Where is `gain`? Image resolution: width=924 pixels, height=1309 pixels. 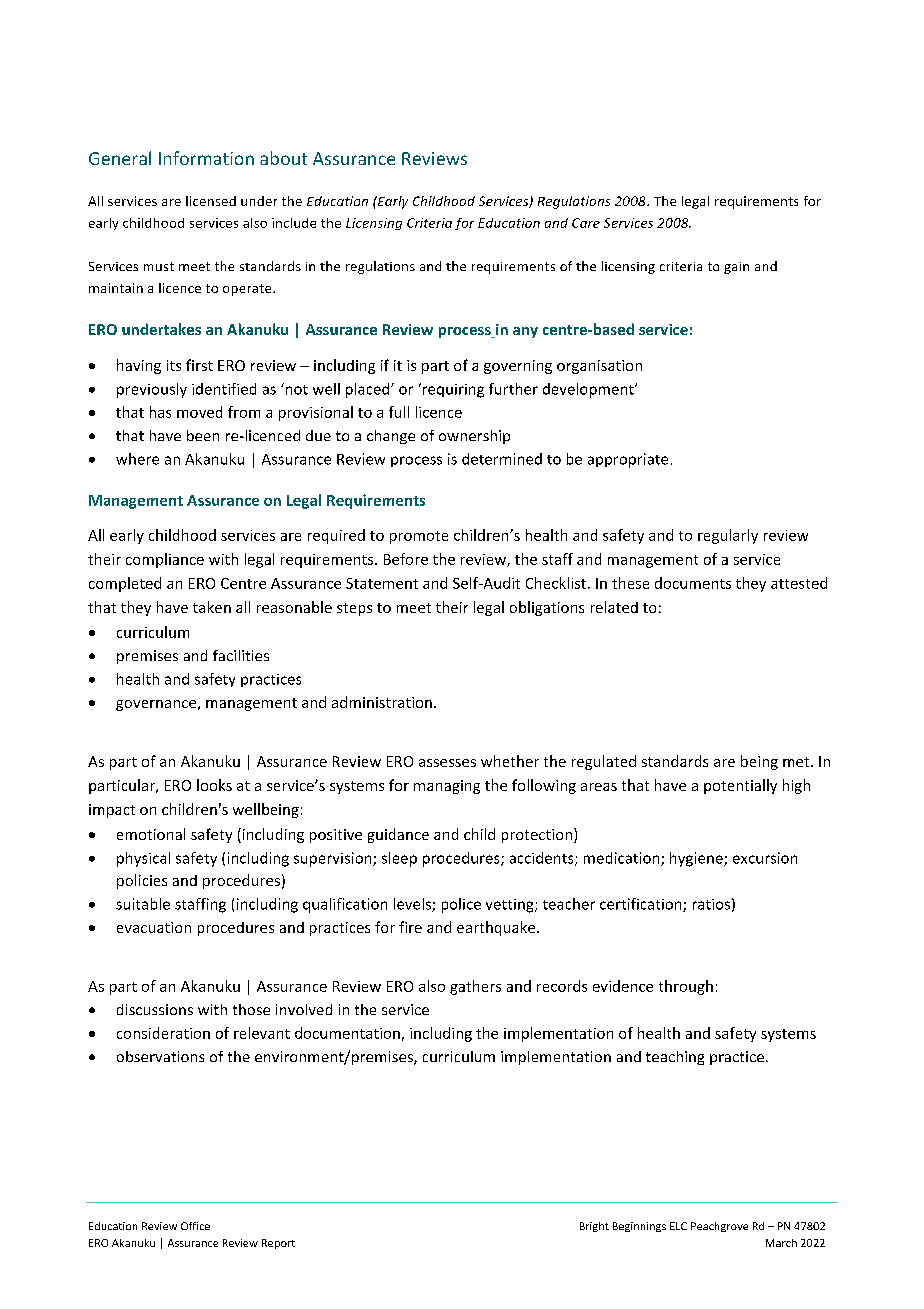 gain is located at coordinates (736, 268).
